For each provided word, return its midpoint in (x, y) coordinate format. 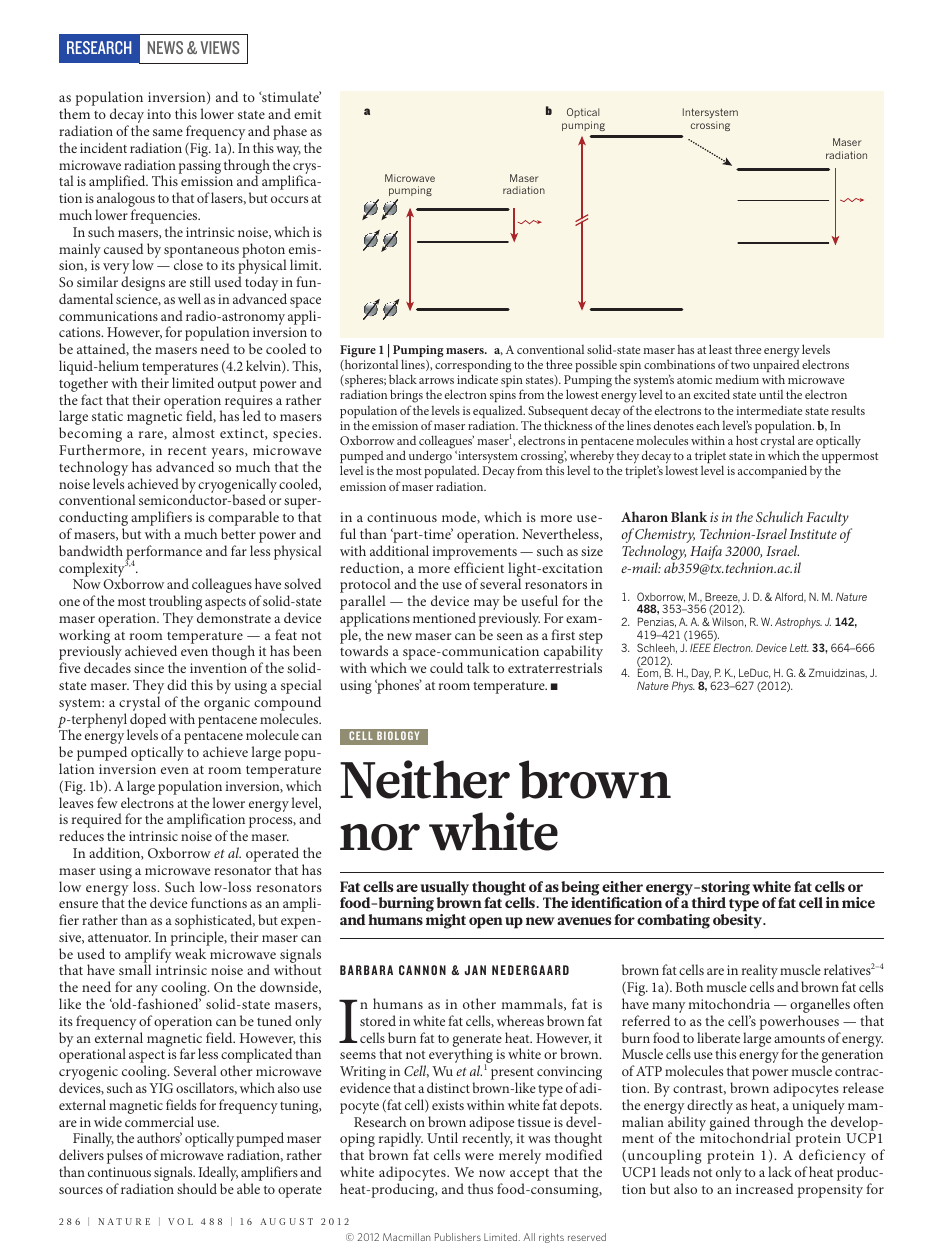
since (149, 668)
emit (307, 114)
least (720, 349)
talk (478, 667)
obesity (739, 921)
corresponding (473, 367)
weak (190, 953)
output (237, 385)
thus (480, 1188)
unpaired (776, 366)
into (159, 114)
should (197, 1188)
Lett (799, 648)
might (446, 921)
